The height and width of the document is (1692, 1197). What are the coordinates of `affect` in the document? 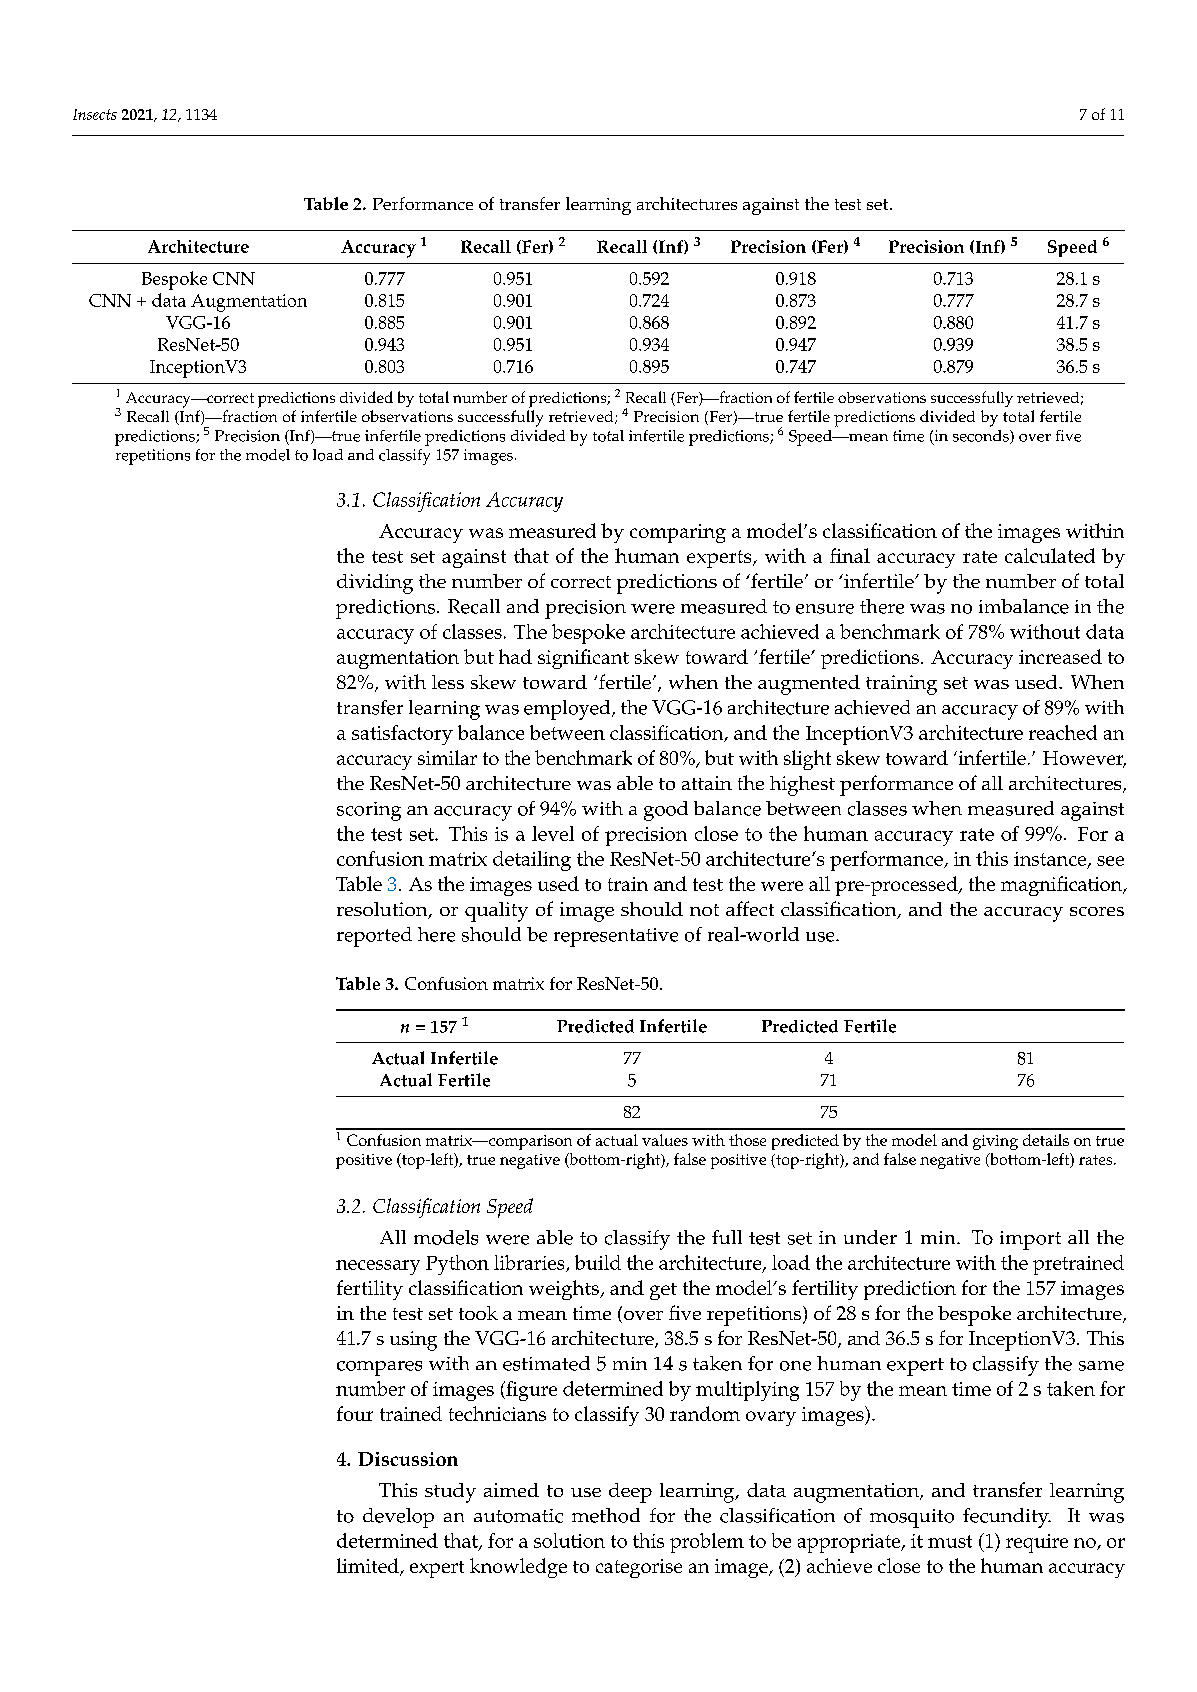 It's located at (750, 908).
